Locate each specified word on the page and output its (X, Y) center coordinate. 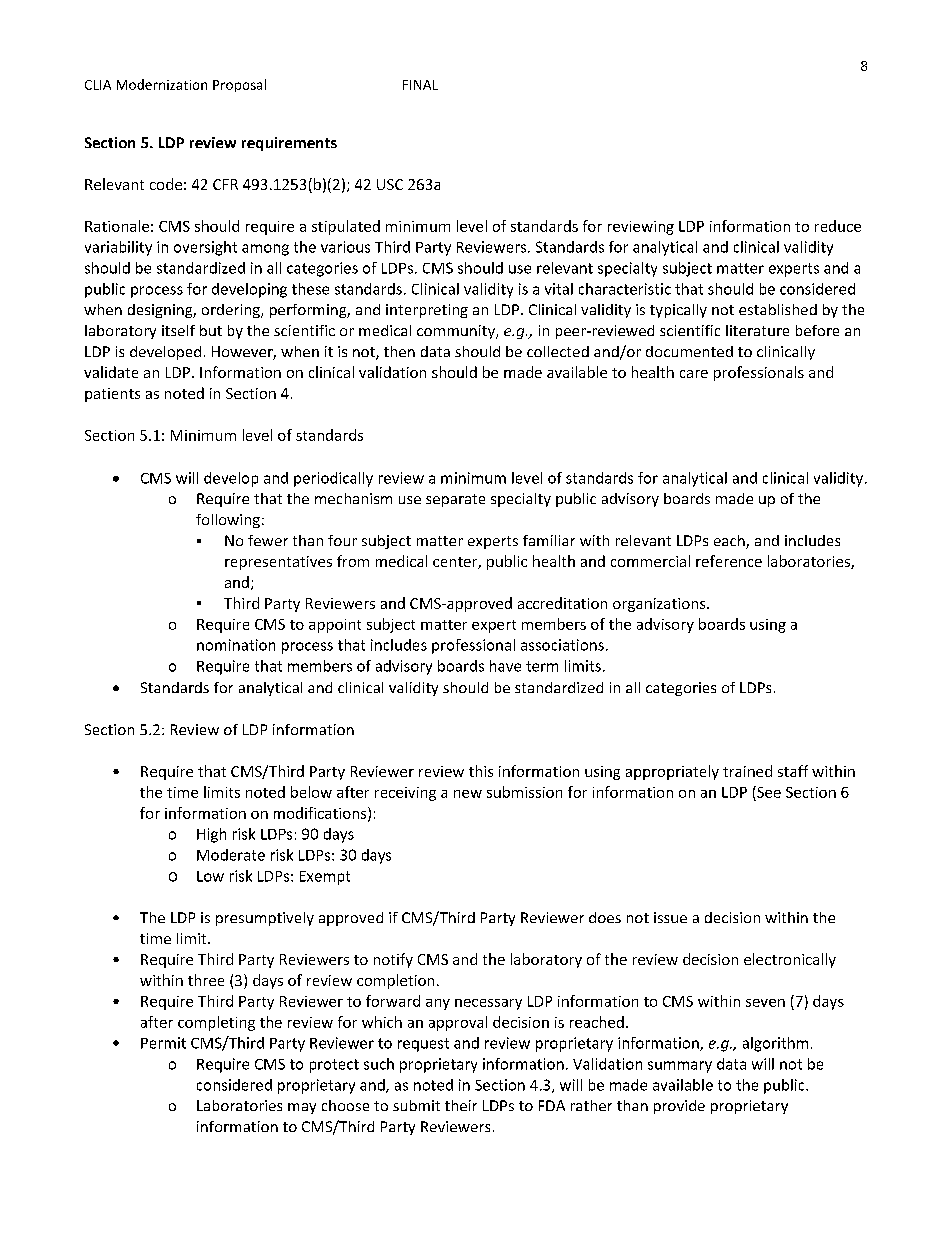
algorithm (775, 1044)
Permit (163, 1043)
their (461, 1105)
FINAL (420, 85)
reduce (838, 226)
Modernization (162, 84)
